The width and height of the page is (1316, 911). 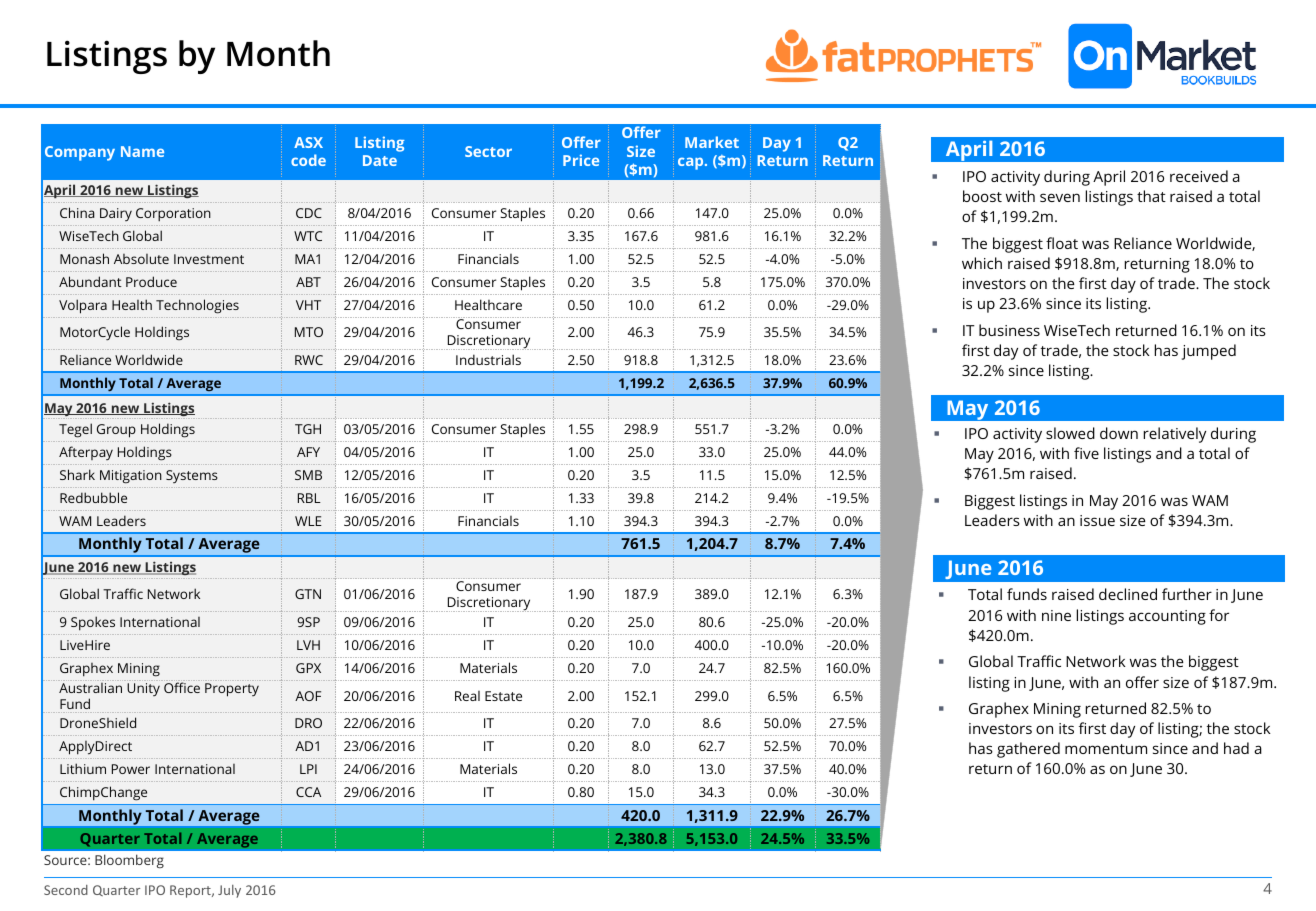 I want to click on business, so click(x=1009, y=330).
